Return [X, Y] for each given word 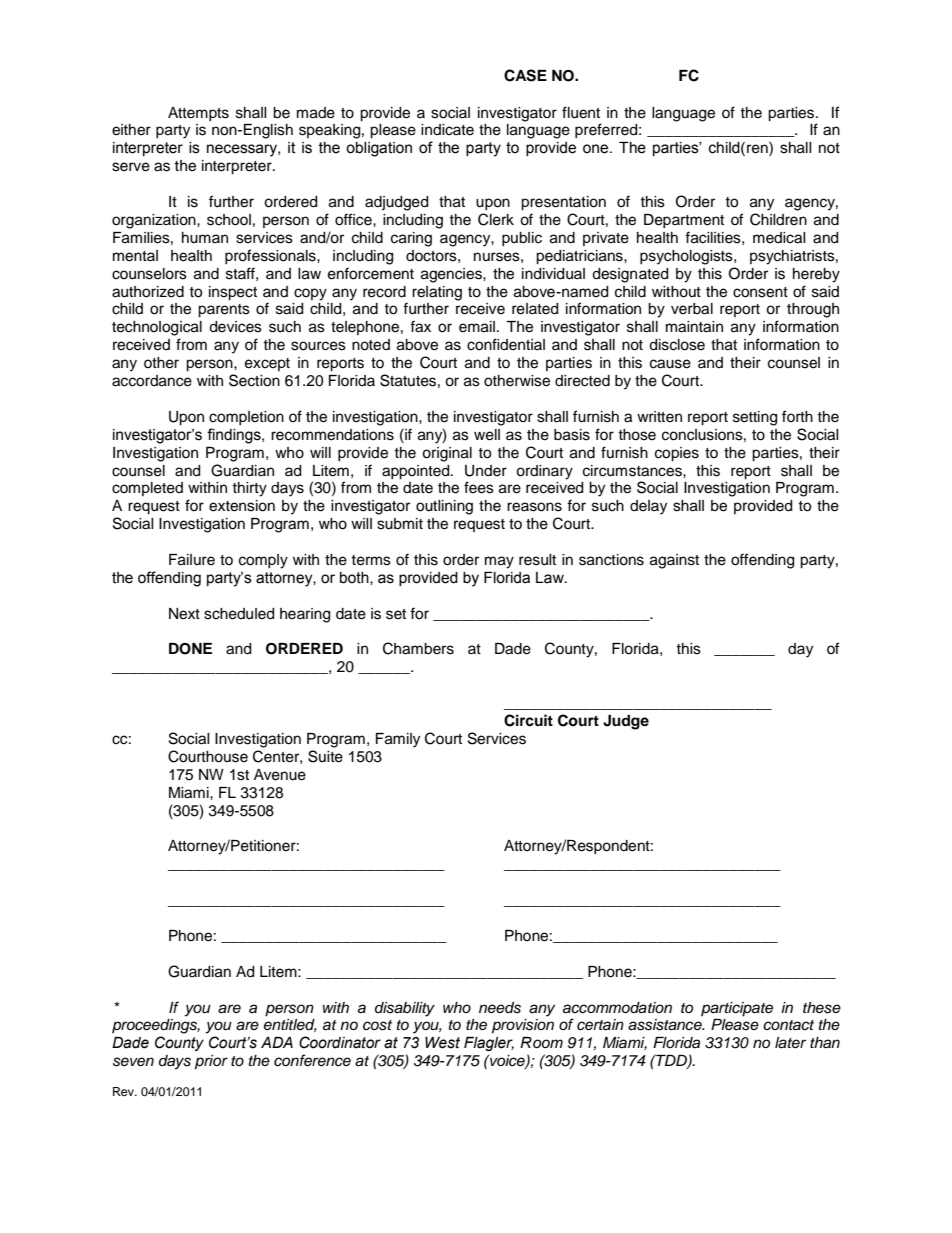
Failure [192, 560]
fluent [581, 112]
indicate [447, 130]
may [499, 562]
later [790, 1043]
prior [211, 1062]
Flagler [489, 1044]
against [674, 561]
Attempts [198, 114]
